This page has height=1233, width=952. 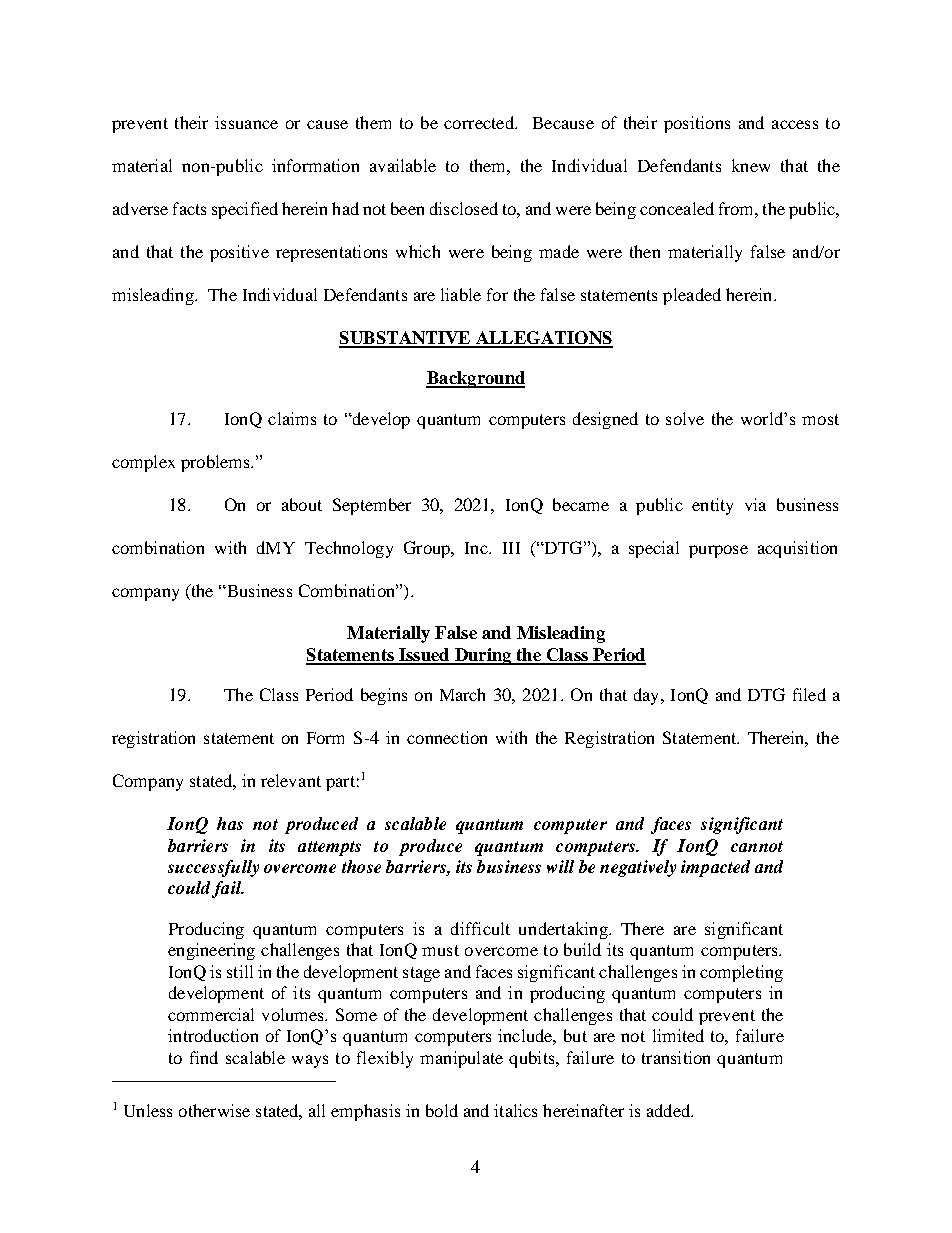 I want to click on Background, so click(x=475, y=379).
